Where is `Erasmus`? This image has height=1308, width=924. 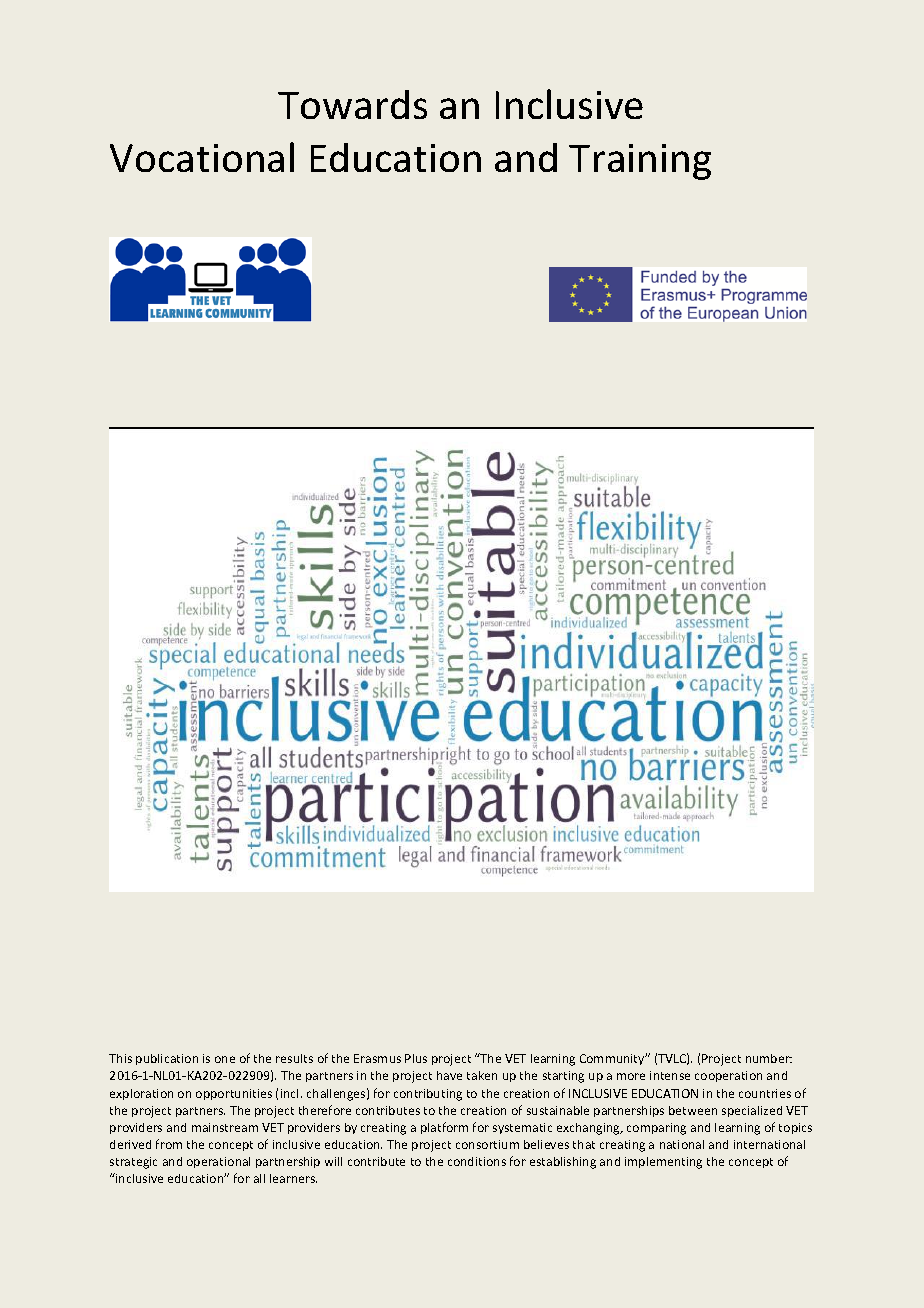 Erasmus is located at coordinates (377, 1058).
